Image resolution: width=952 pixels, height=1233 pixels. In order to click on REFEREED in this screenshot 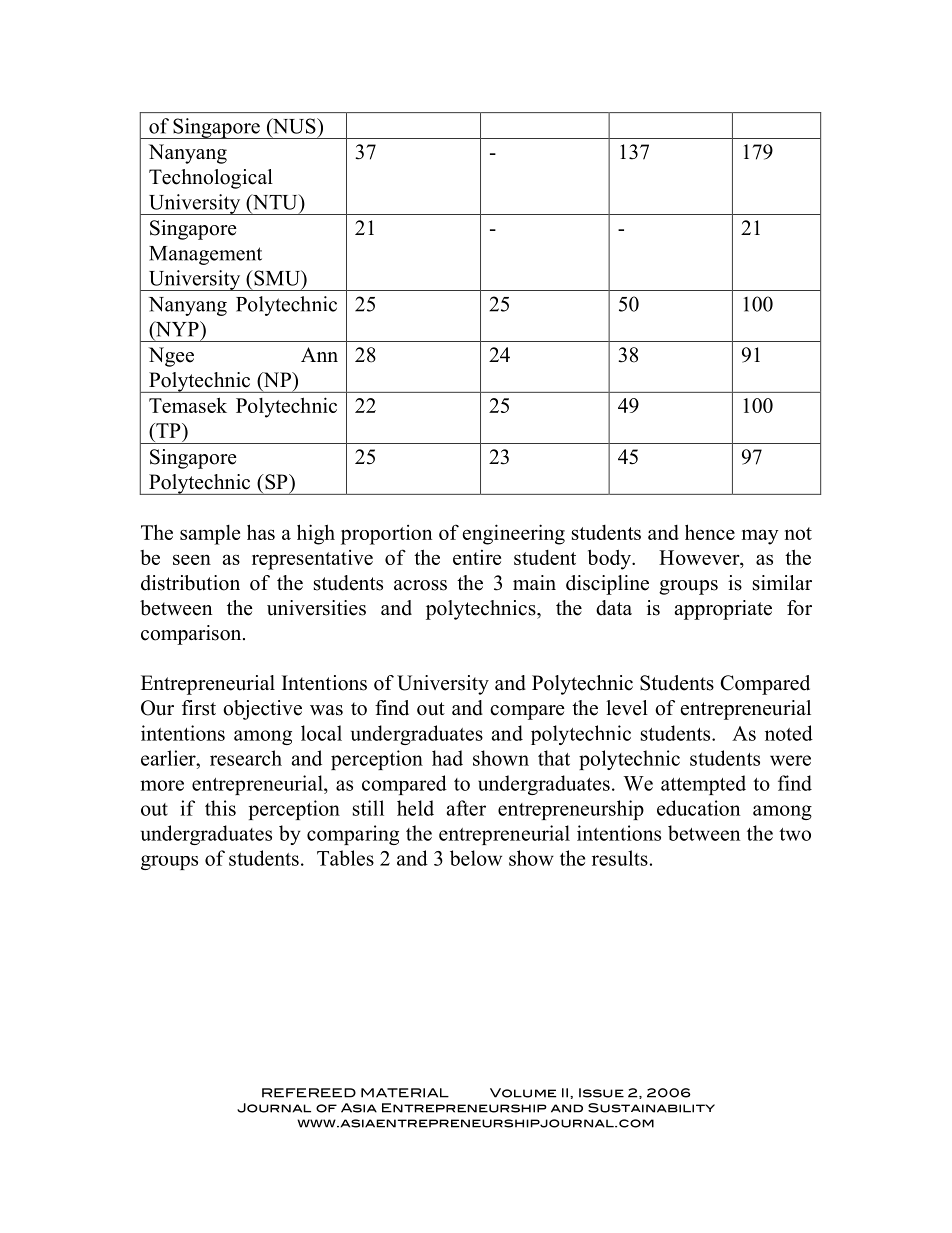, I will do `click(309, 1093)`.
